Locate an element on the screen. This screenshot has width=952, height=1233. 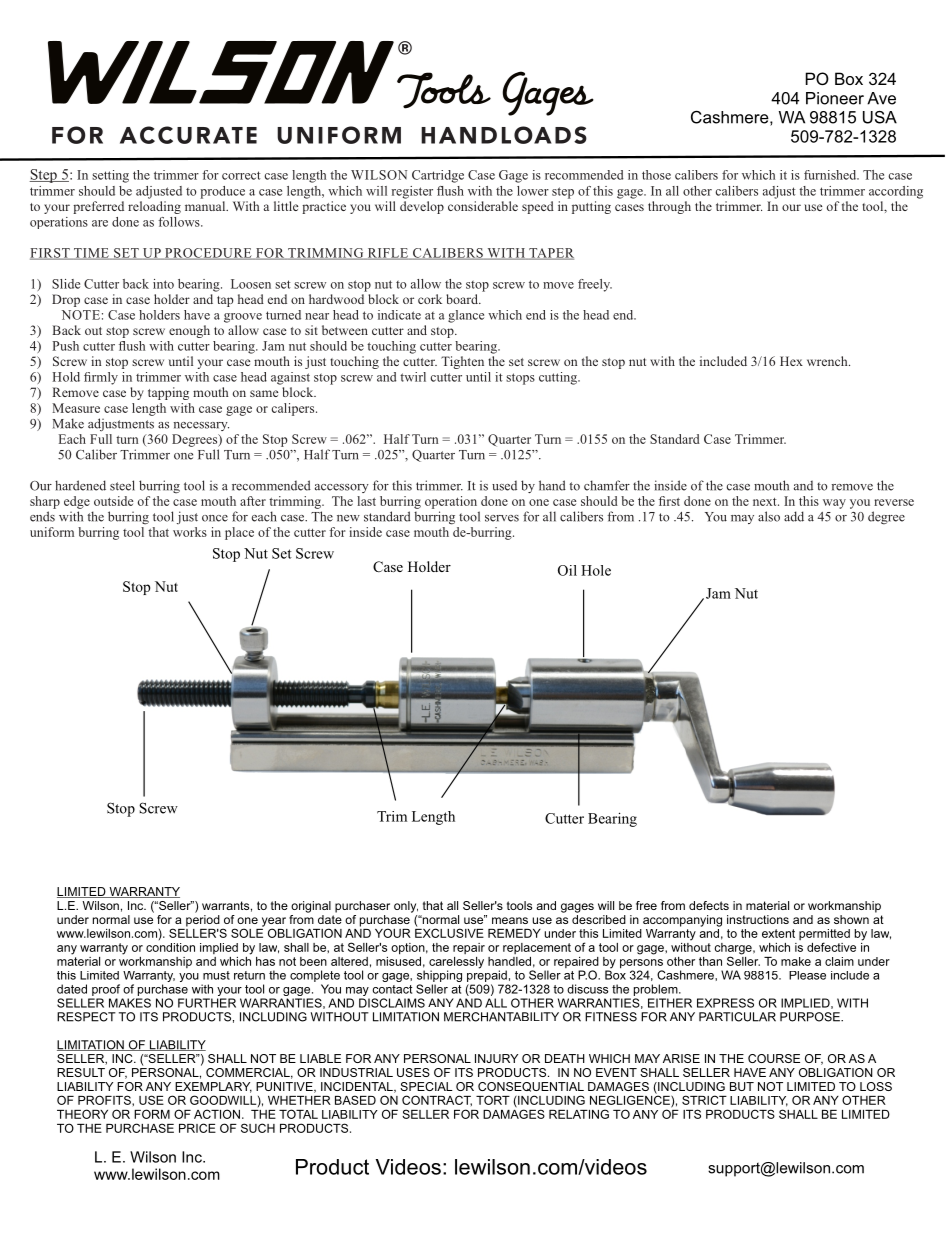
TORT is located at coordinates (493, 1100).
